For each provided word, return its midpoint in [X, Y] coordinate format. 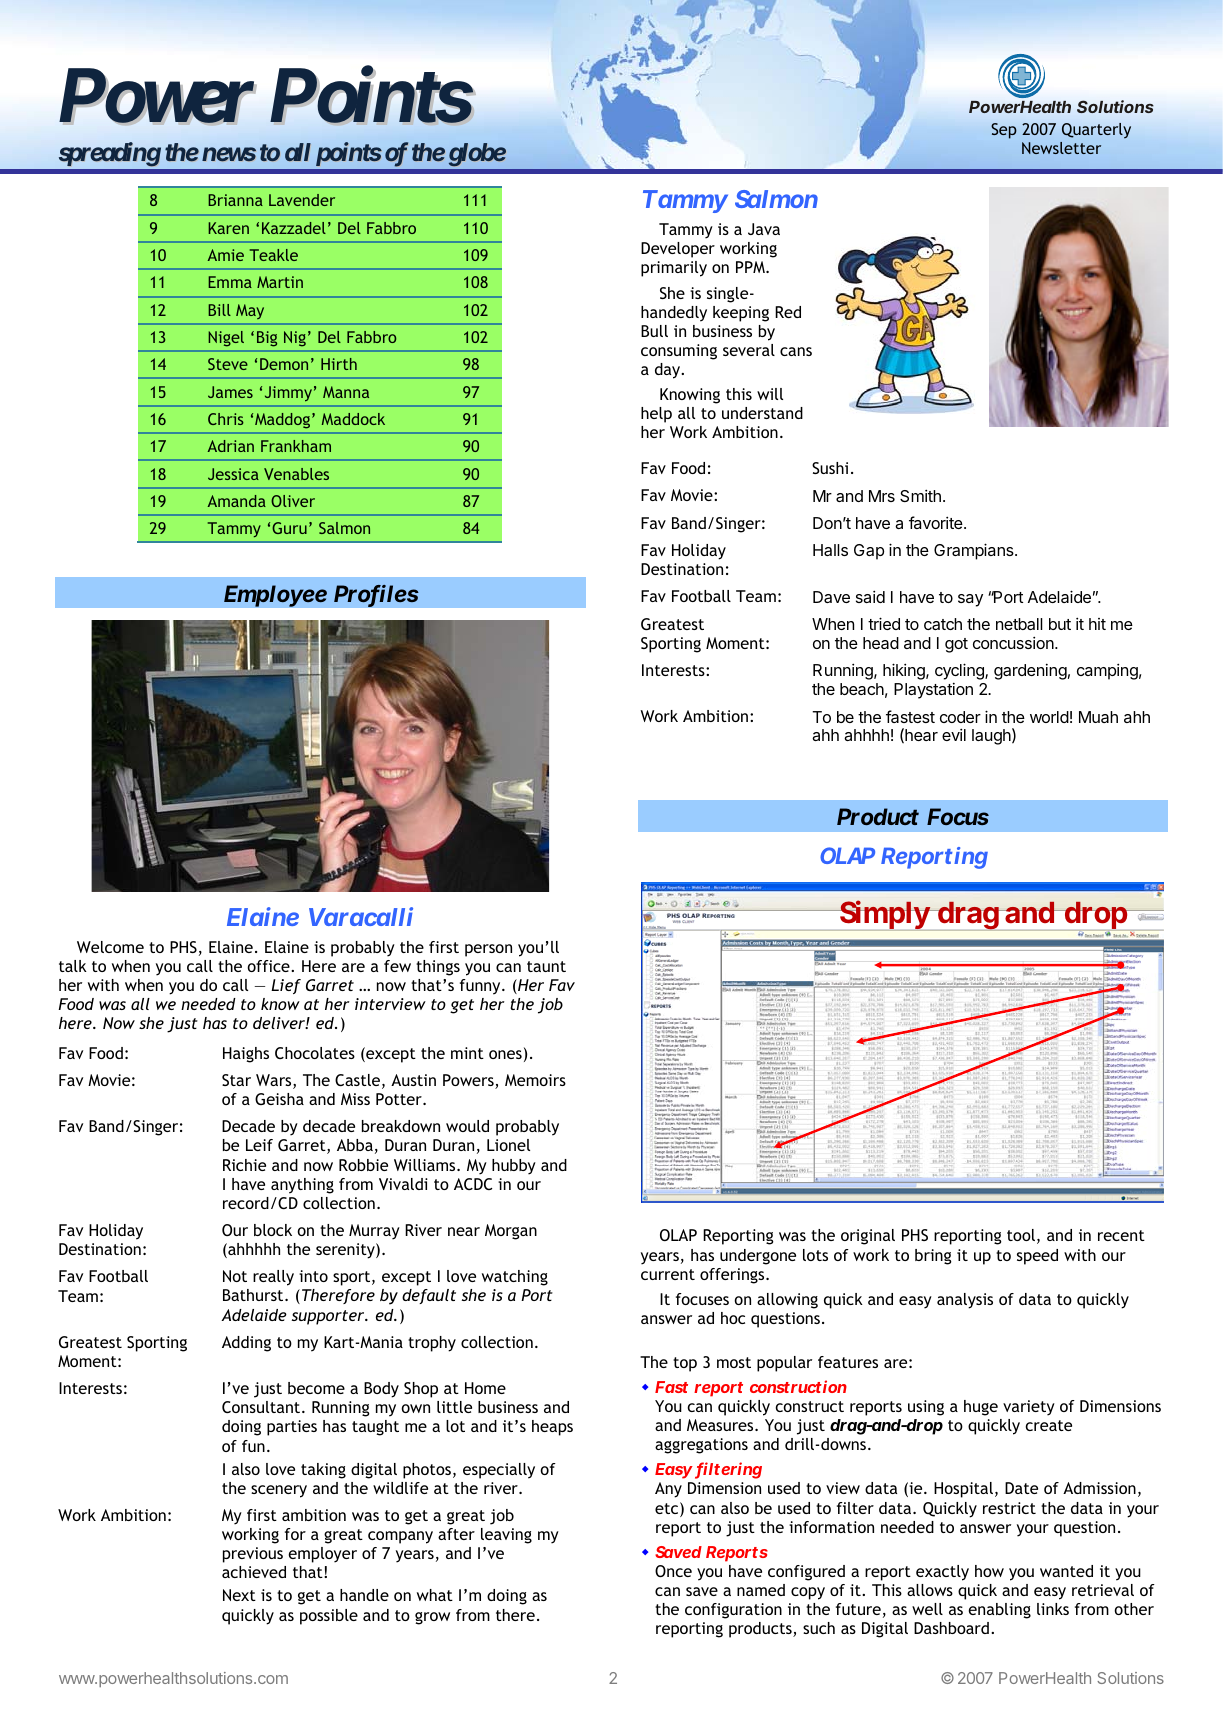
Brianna [235, 200]
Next [239, 1595]
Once [673, 1571]
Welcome [110, 947]
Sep [1004, 131]
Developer [678, 250]
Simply [884, 915]
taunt [546, 966]
